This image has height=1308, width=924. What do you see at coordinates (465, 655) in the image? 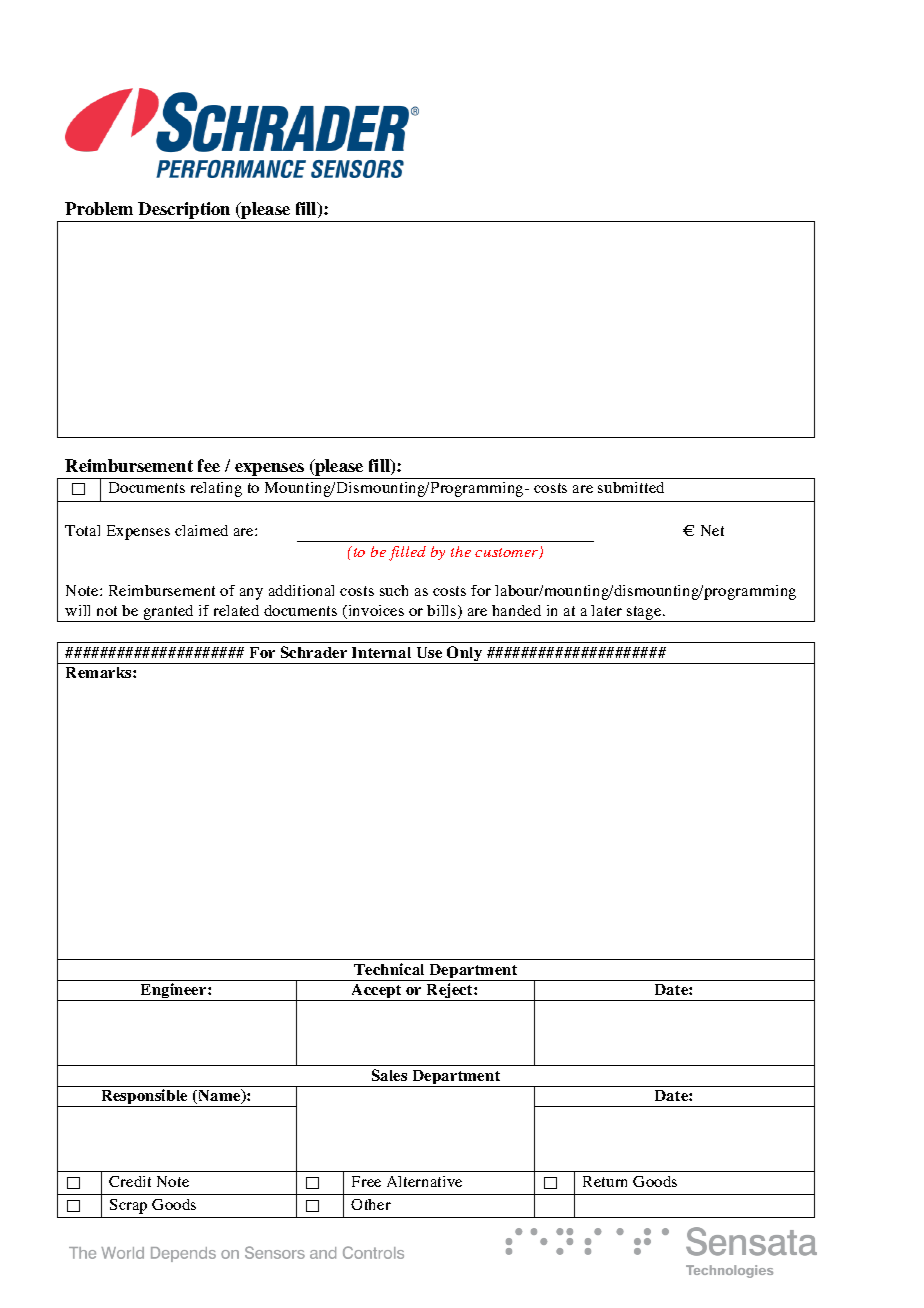
I see `Only` at bounding box center [465, 655].
